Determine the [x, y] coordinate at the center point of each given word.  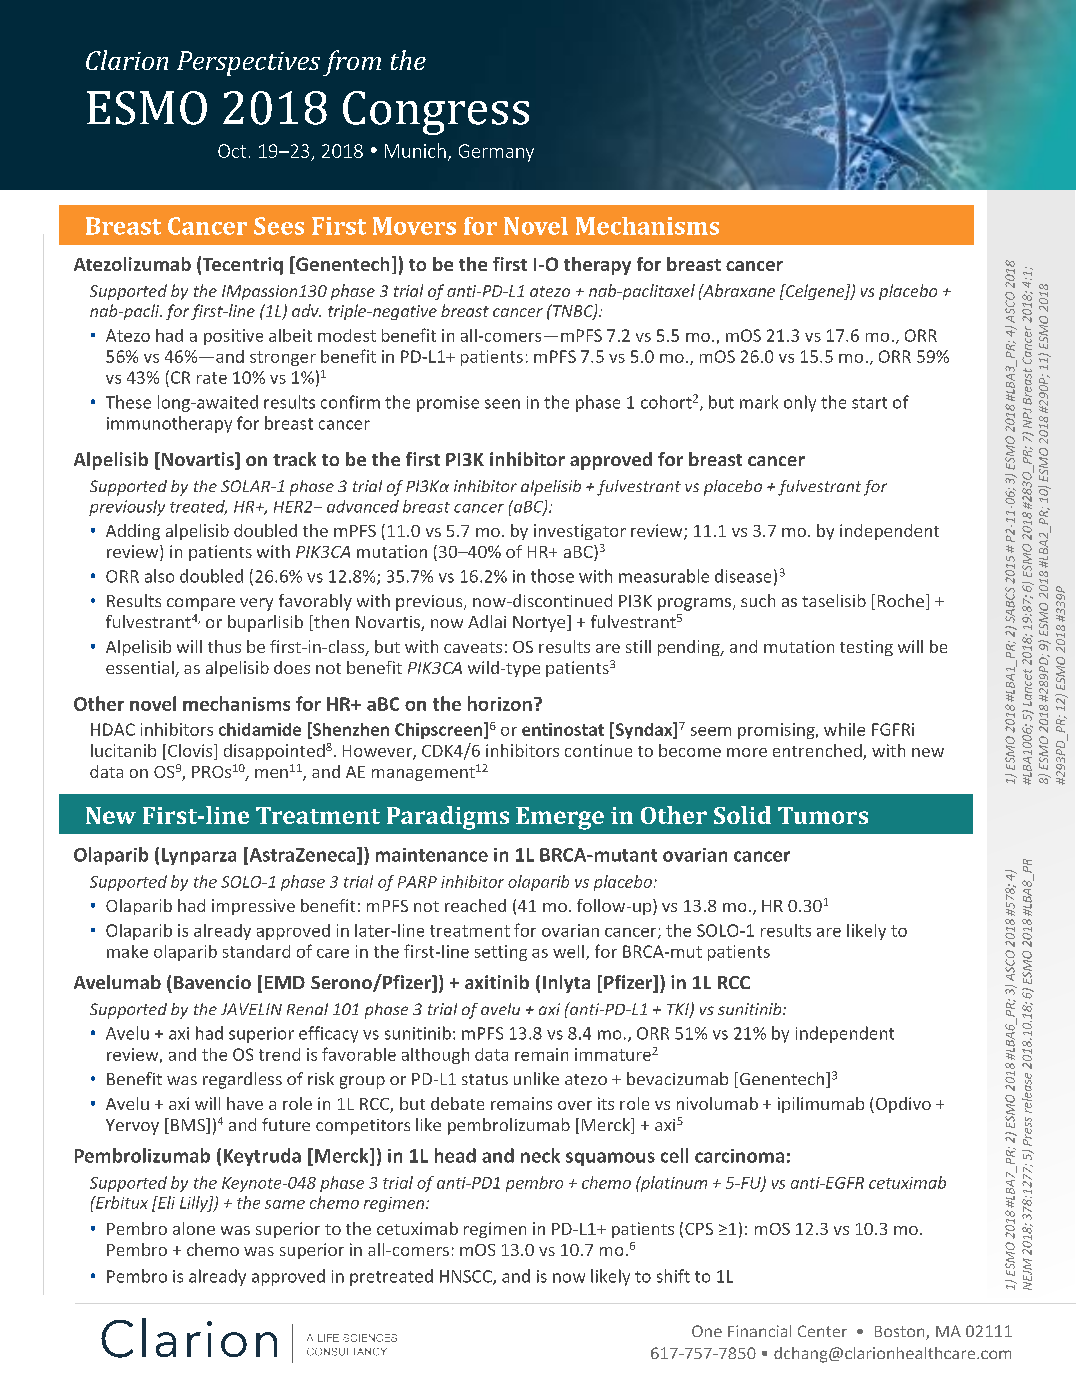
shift [673, 1276]
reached [475, 905]
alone [194, 1228]
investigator [580, 532]
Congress [436, 113]
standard [256, 951]
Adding [133, 532]
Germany [496, 153]
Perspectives [248, 63]
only [800, 403]
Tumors [823, 815]
